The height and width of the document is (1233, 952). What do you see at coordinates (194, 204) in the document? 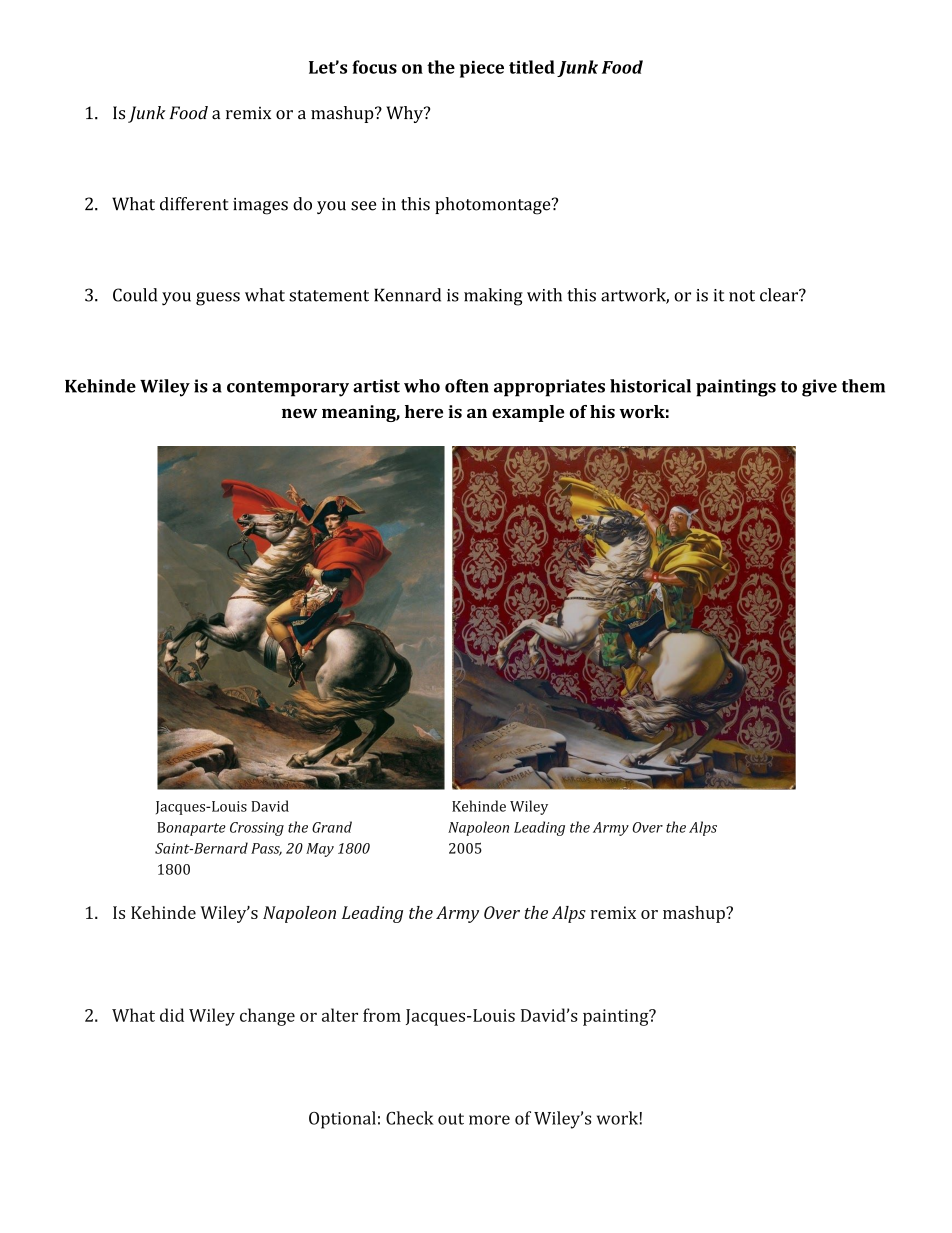
I see `different` at bounding box center [194, 204].
